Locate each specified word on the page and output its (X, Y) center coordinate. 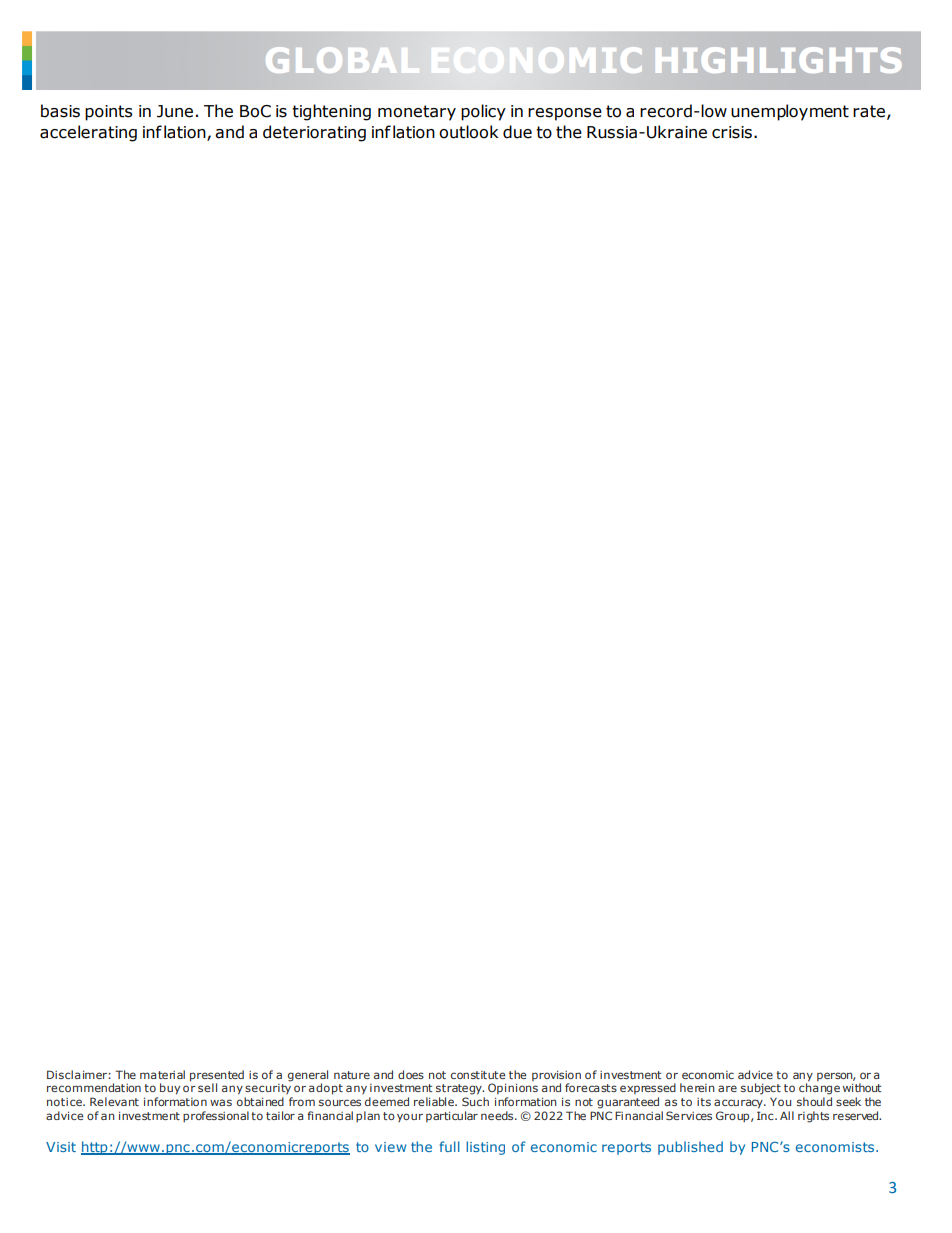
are (727, 1088)
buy (170, 1089)
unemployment (790, 112)
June (175, 111)
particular (452, 1116)
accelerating (88, 133)
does (411, 1074)
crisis (732, 132)
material (162, 1074)
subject (761, 1089)
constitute (478, 1075)
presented (217, 1076)
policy (483, 112)
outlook (468, 132)
